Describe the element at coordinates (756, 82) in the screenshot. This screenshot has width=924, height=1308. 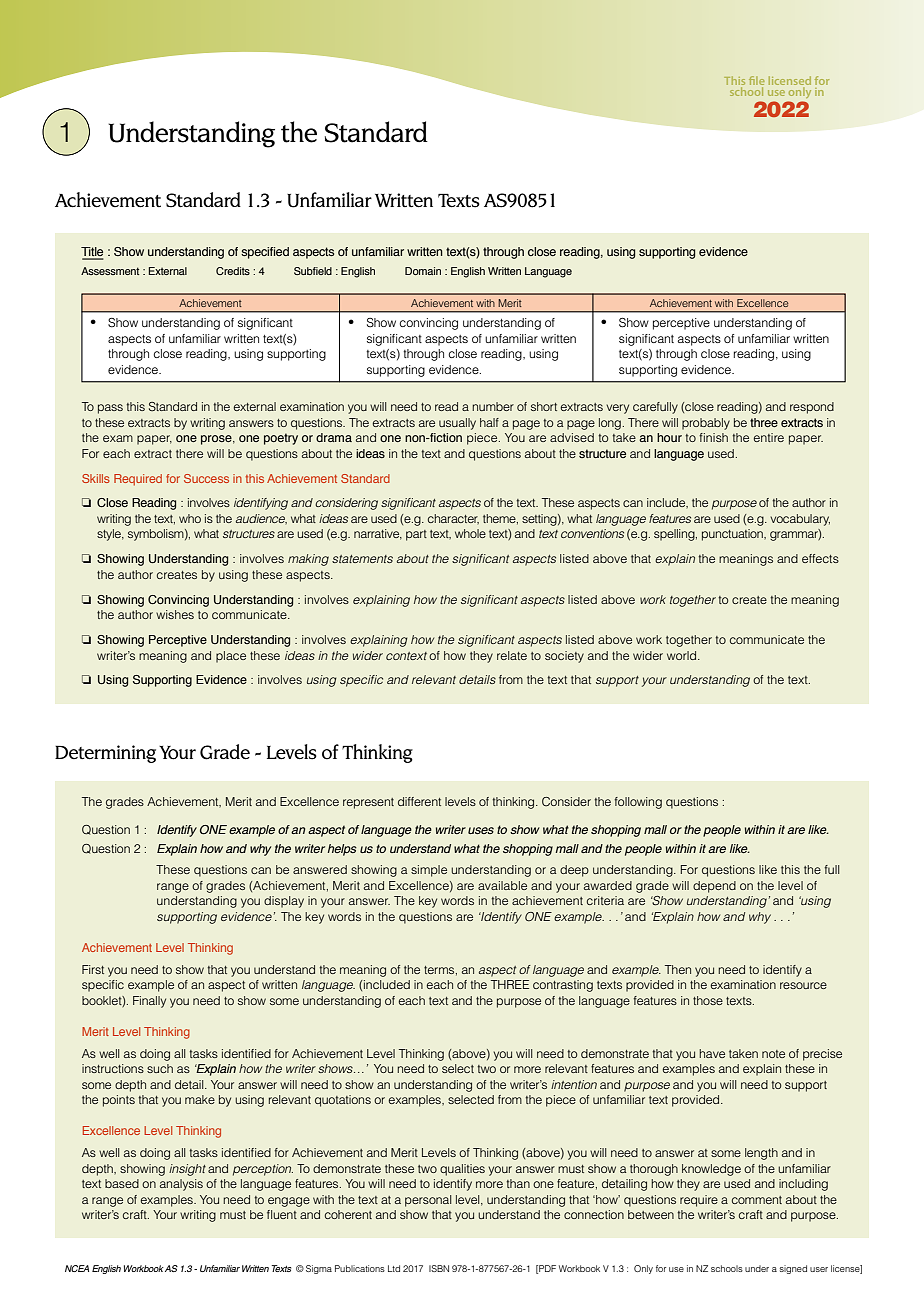
I see `file` at that location.
